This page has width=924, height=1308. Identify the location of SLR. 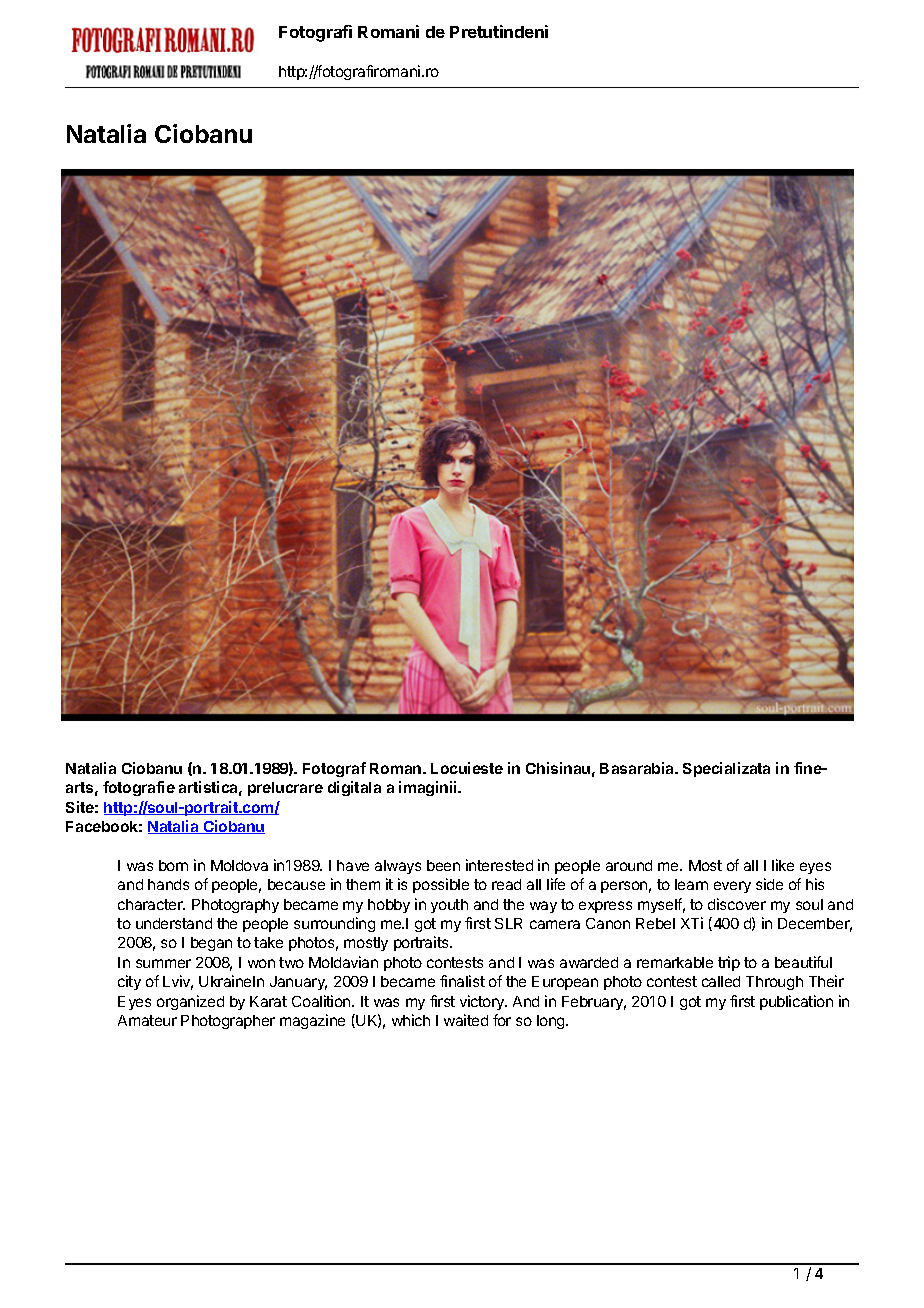
(508, 923).
